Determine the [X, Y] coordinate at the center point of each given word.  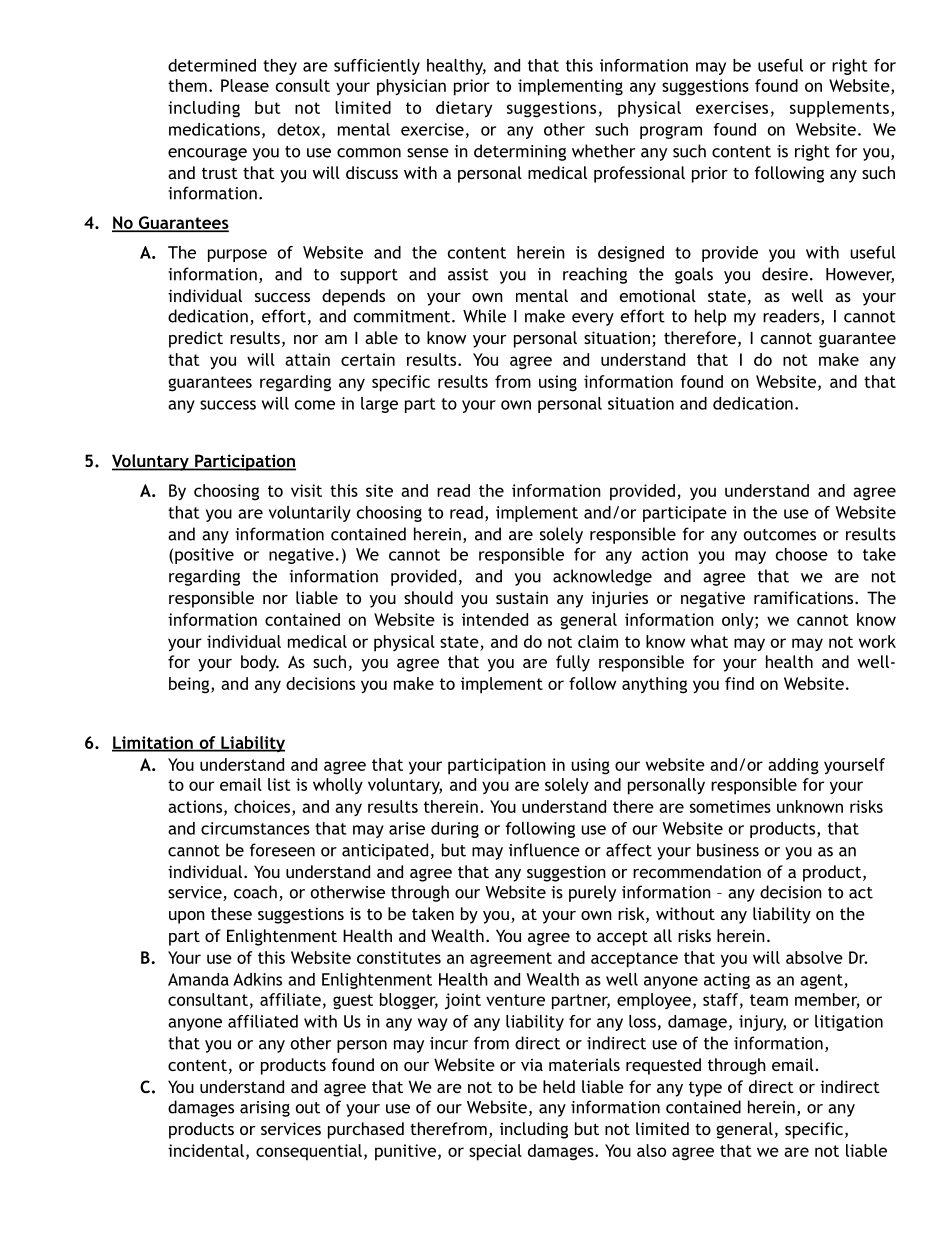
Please [245, 85]
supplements [839, 109]
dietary [464, 109]
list [279, 784]
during [455, 830]
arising [265, 1109]
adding [793, 766]
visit [306, 490]
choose [802, 554]
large [379, 405]
